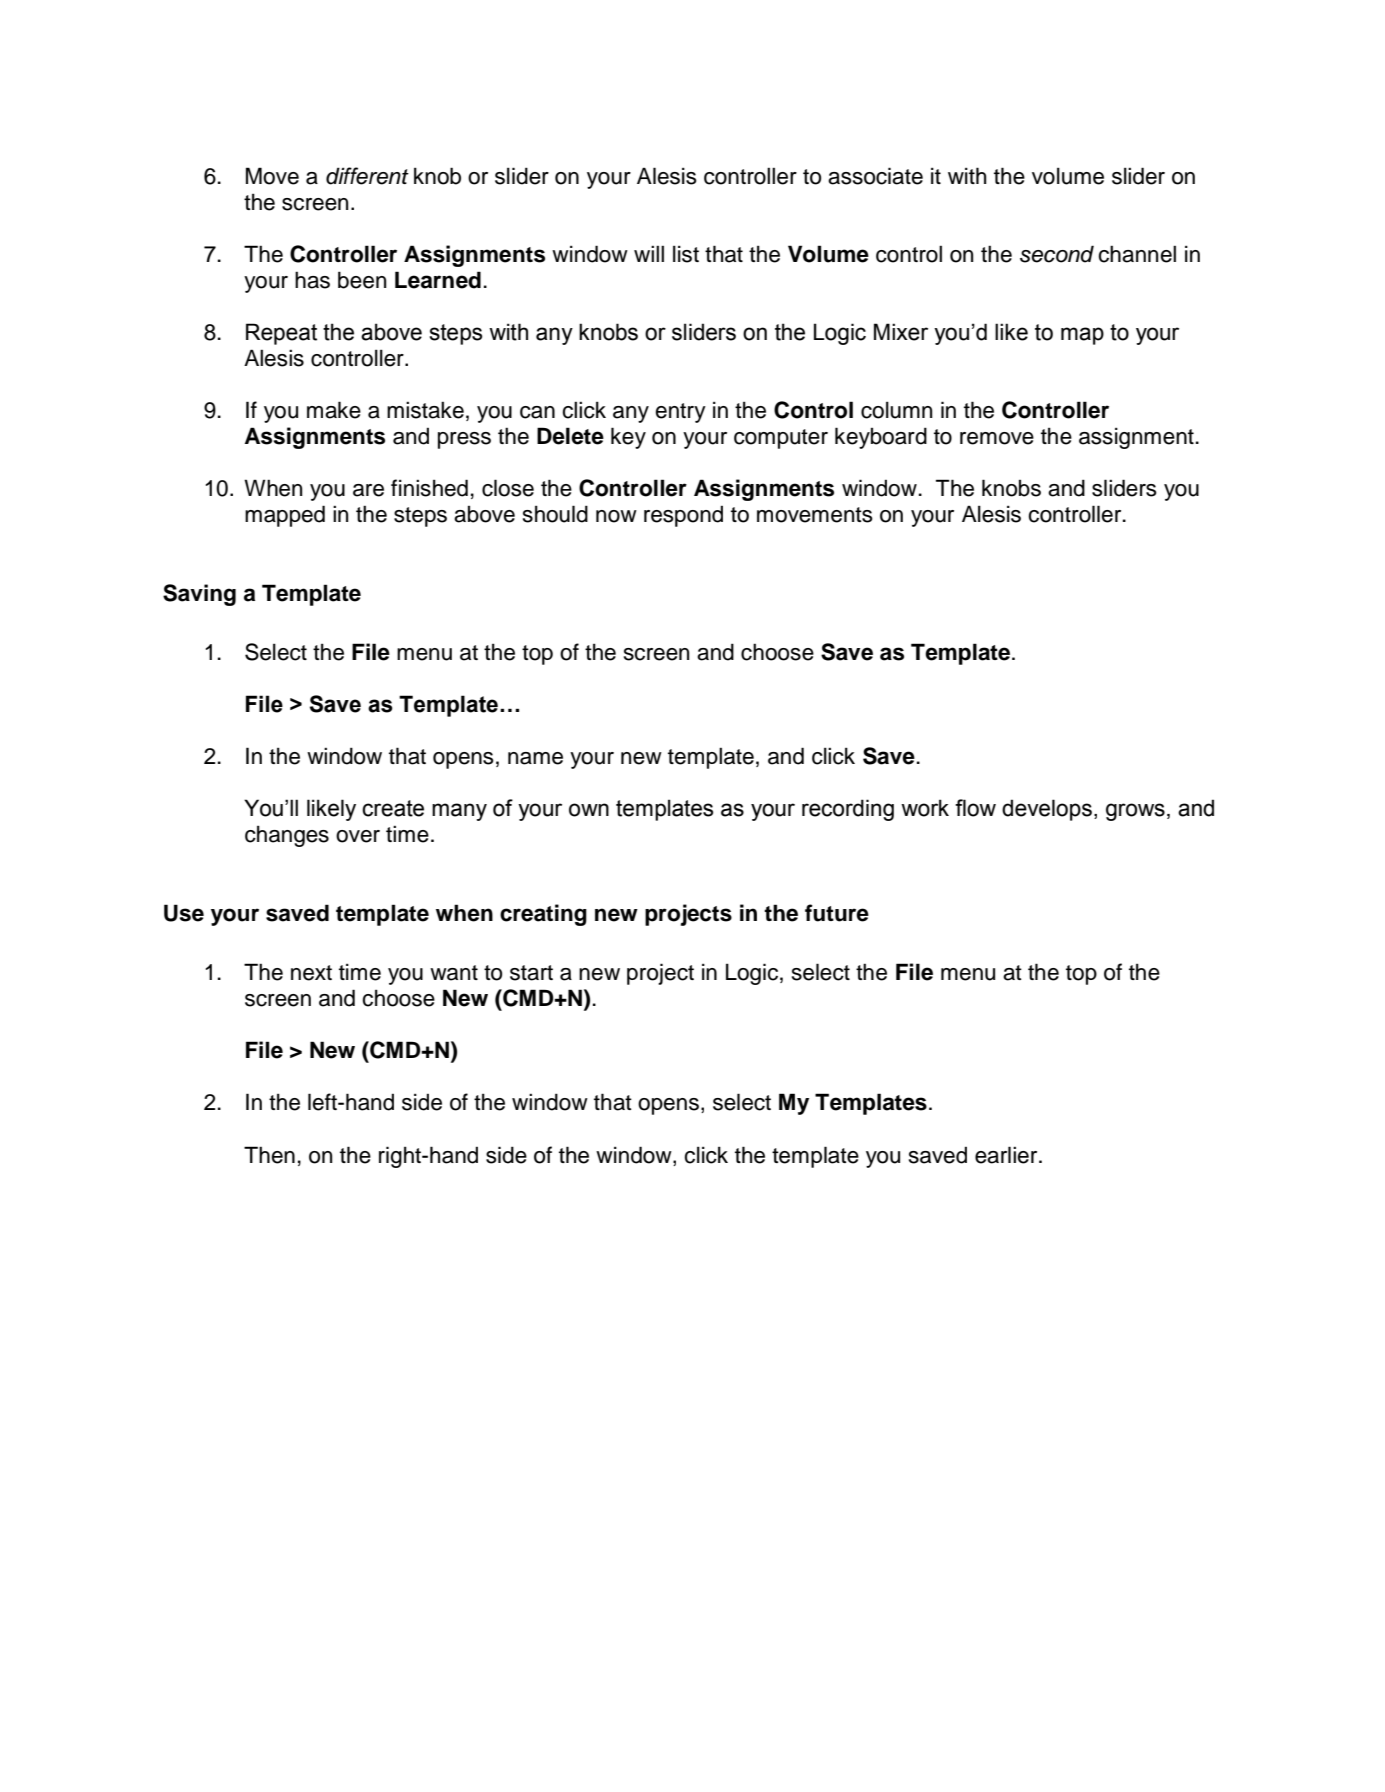 The width and height of the document is (1385, 1792). What do you see at coordinates (269, 1155) in the document?
I see `Then` at bounding box center [269, 1155].
